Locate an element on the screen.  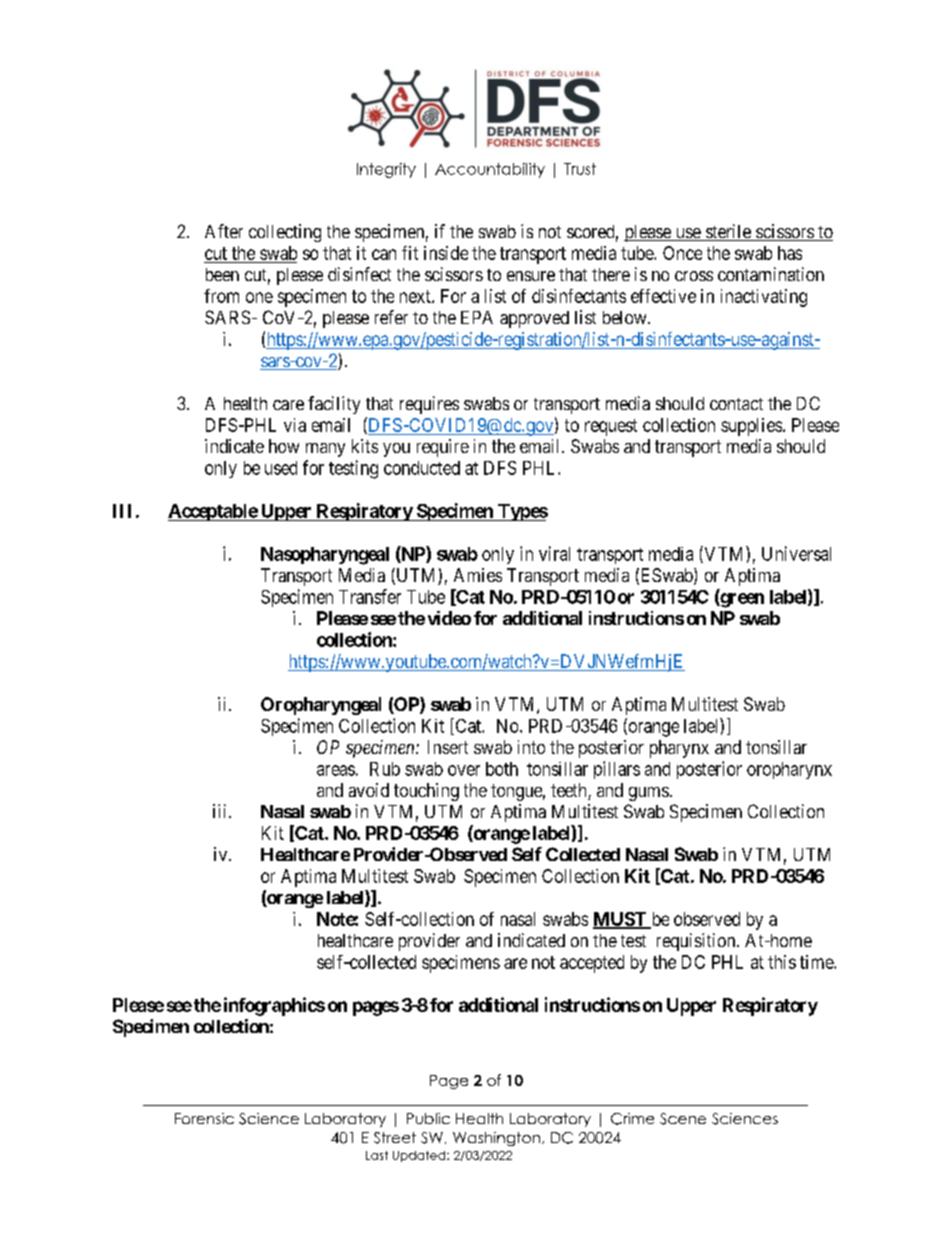
video is located at coordinates (449, 618).
